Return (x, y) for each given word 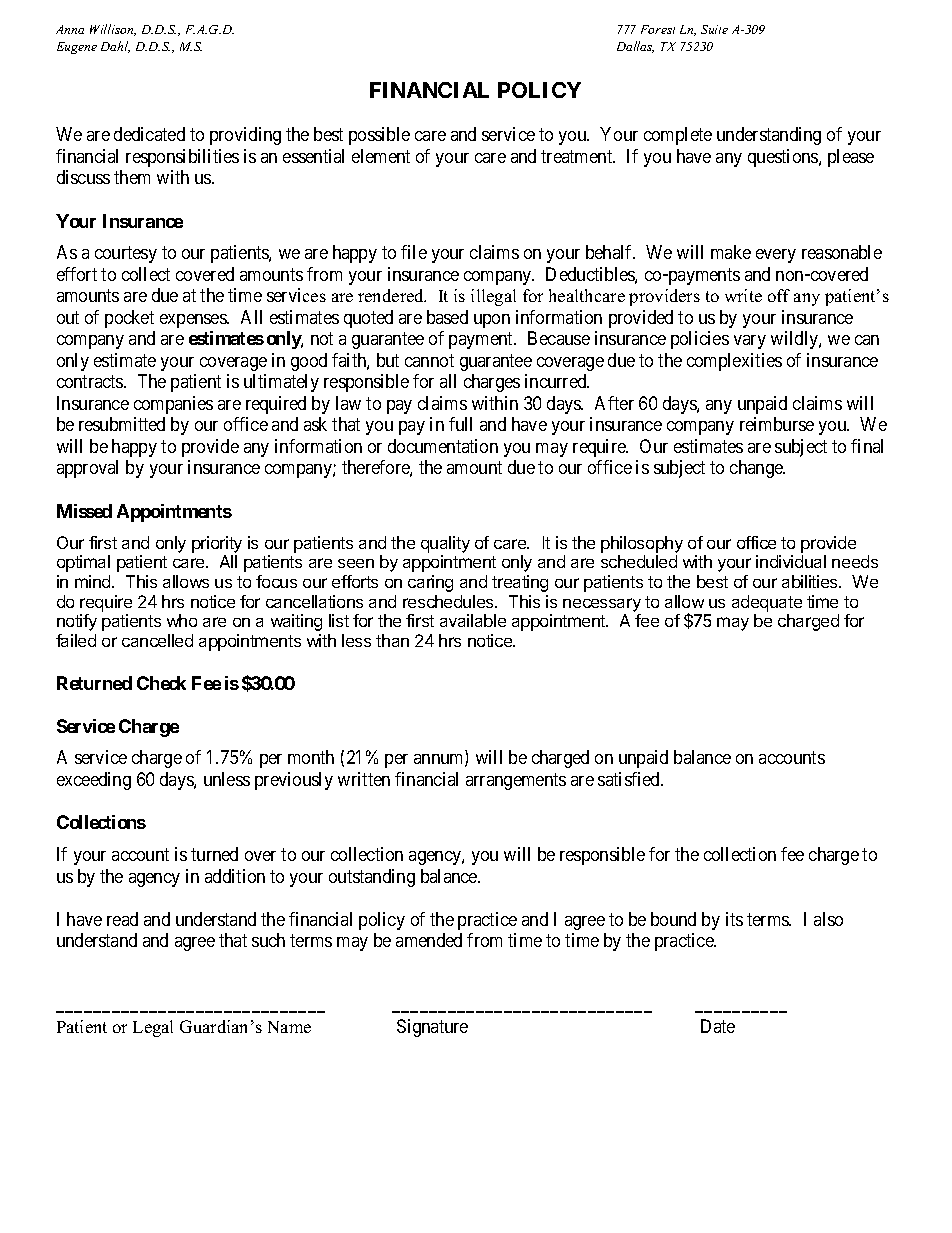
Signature (432, 1028)
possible (379, 136)
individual (791, 561)
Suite (714, 29)
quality (445, 544)
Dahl (115, 47)
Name (289, 1027)
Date (718, 1026)
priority (217, 544)
